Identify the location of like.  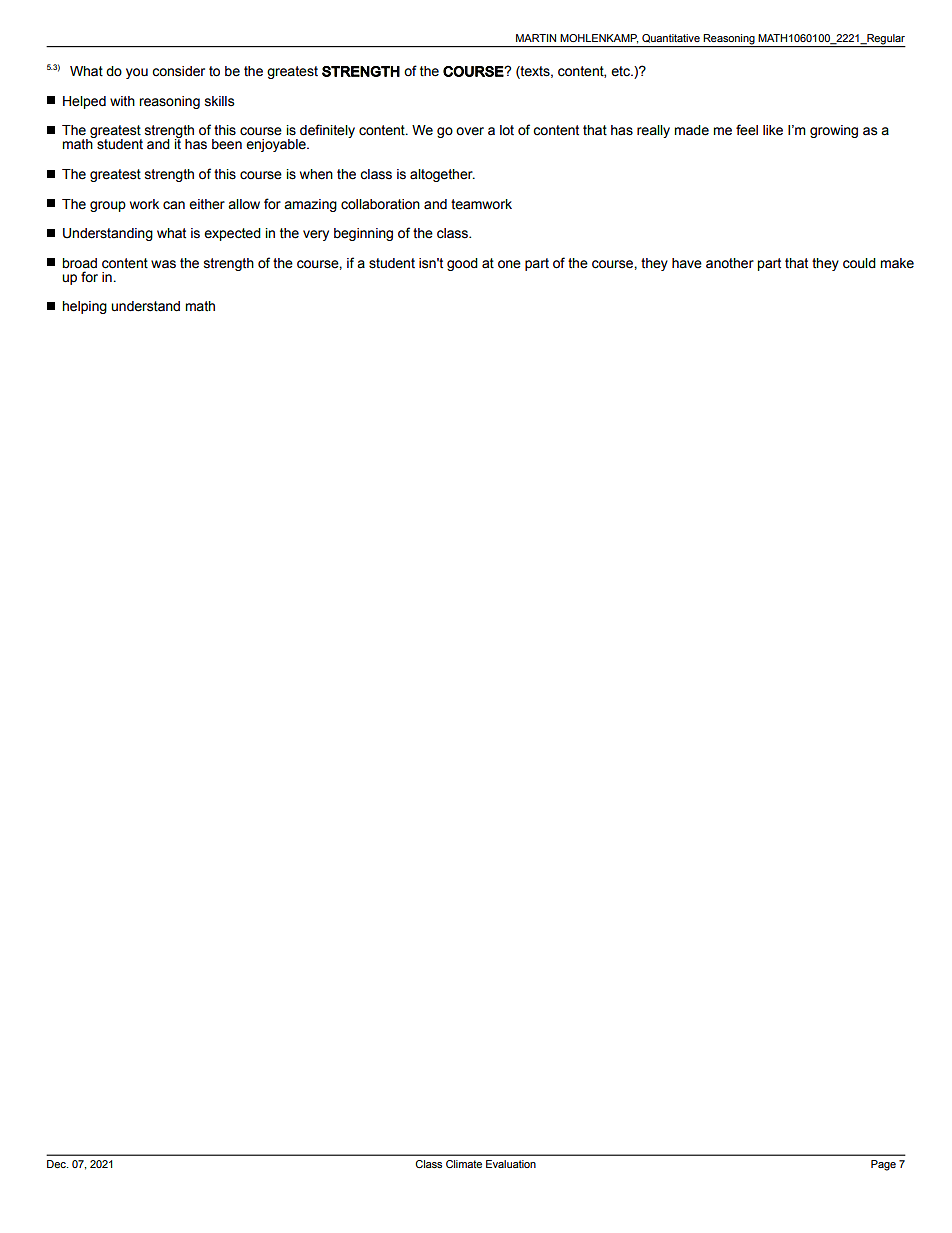
(773, 130).
